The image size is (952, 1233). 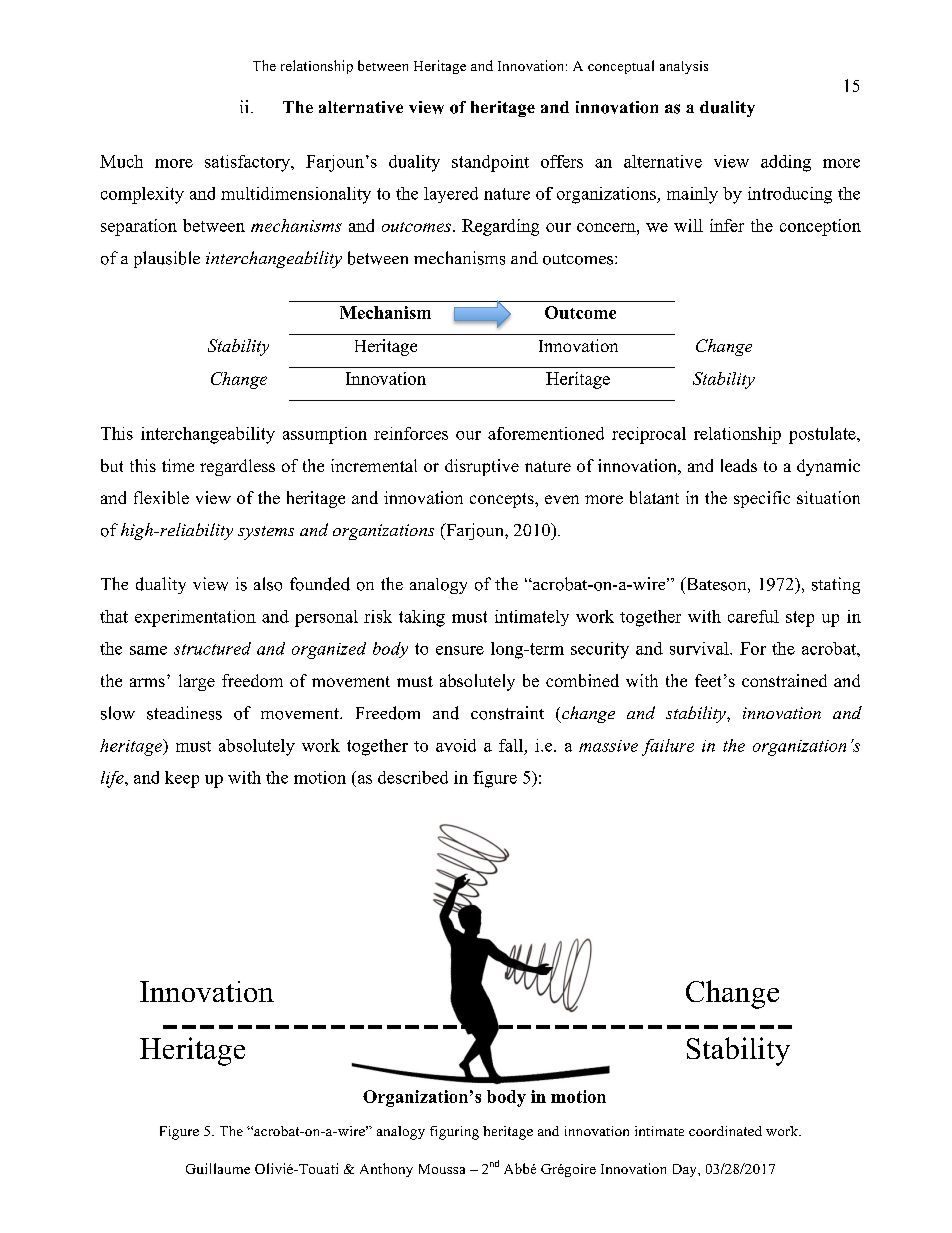 What do you see at coordinates (248, 163) in the document?
I see `satisfactory` at bounding box center [248, 163].
